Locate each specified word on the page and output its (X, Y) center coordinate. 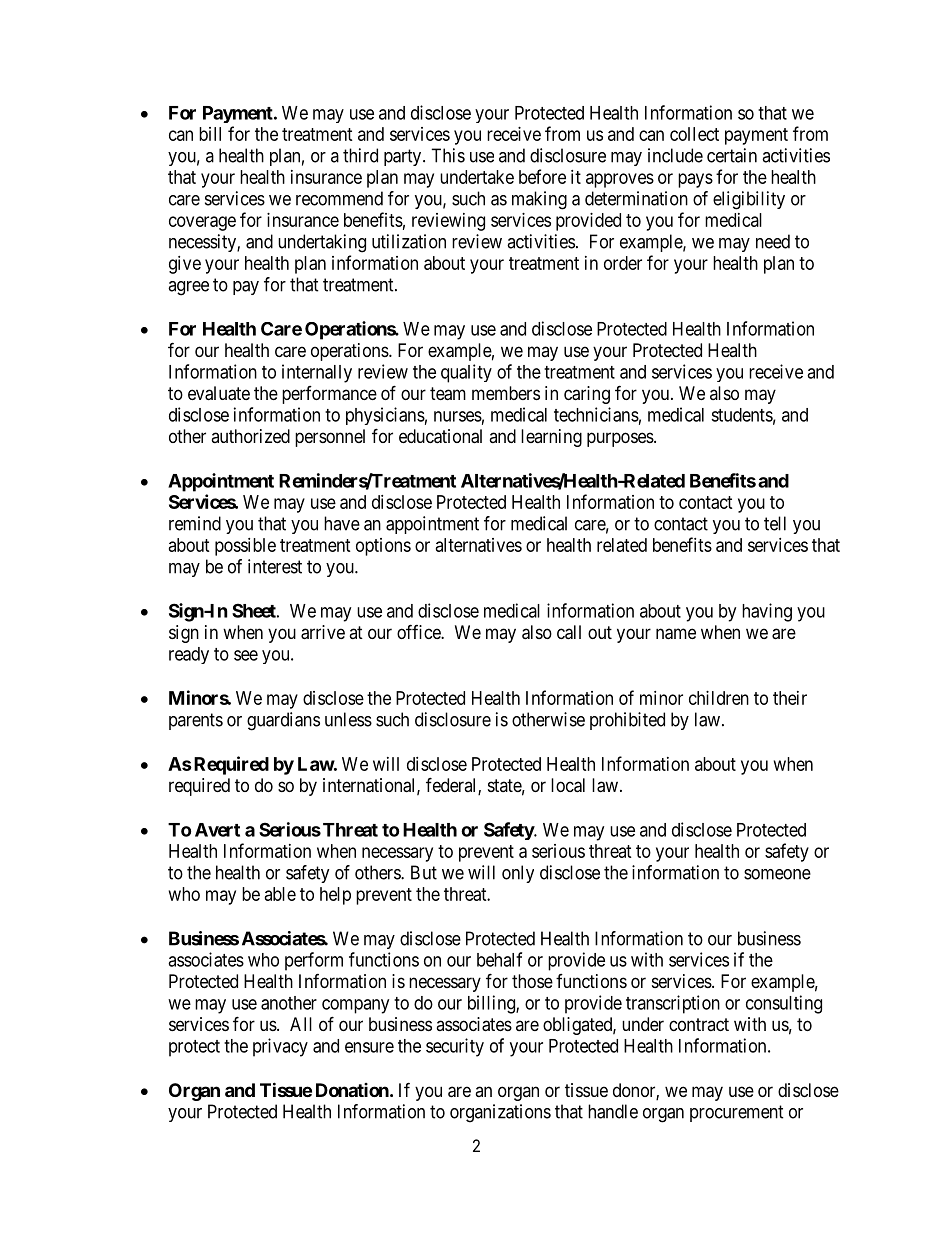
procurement (737, 1113)
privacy (280, 1047)
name (676, 634)
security (455, 1047)
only (518, 874)
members (506, 393)
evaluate (219, 393)
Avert (217, 830)
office (419, 631)
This (448, 155)
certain (732, 155)
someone (777, 874)
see (246, 655)
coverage (202, 223)
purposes (620, 439)
